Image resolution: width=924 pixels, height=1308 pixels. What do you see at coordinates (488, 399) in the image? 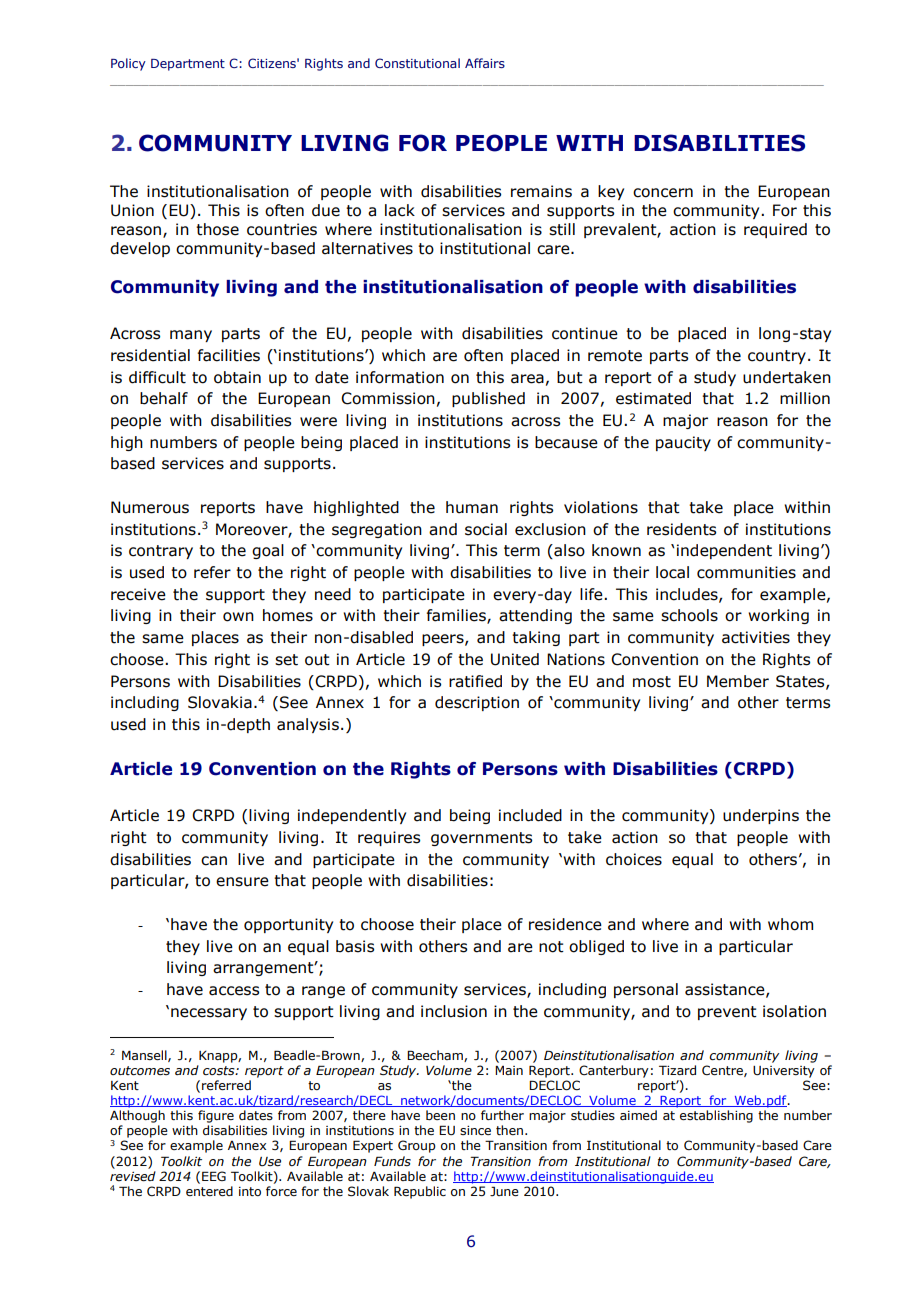
I see `published` at bounding box center [488, 399].
